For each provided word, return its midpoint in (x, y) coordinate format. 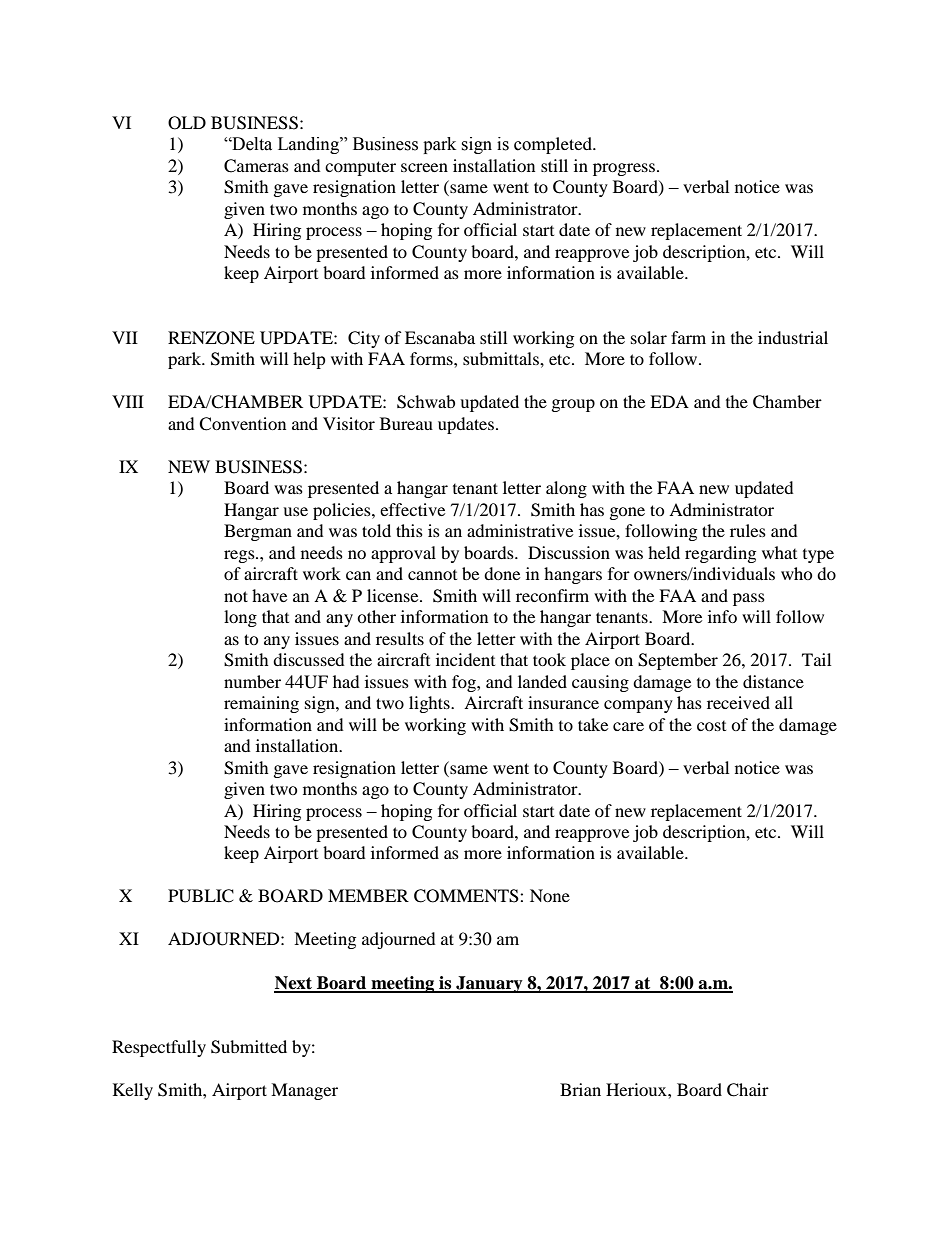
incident (465, 659)
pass (749, 599)
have (269, 595)
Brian (580, 1089)
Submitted (249, 1047)
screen (424, 167)
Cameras (256, 166)
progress (625, 169)
